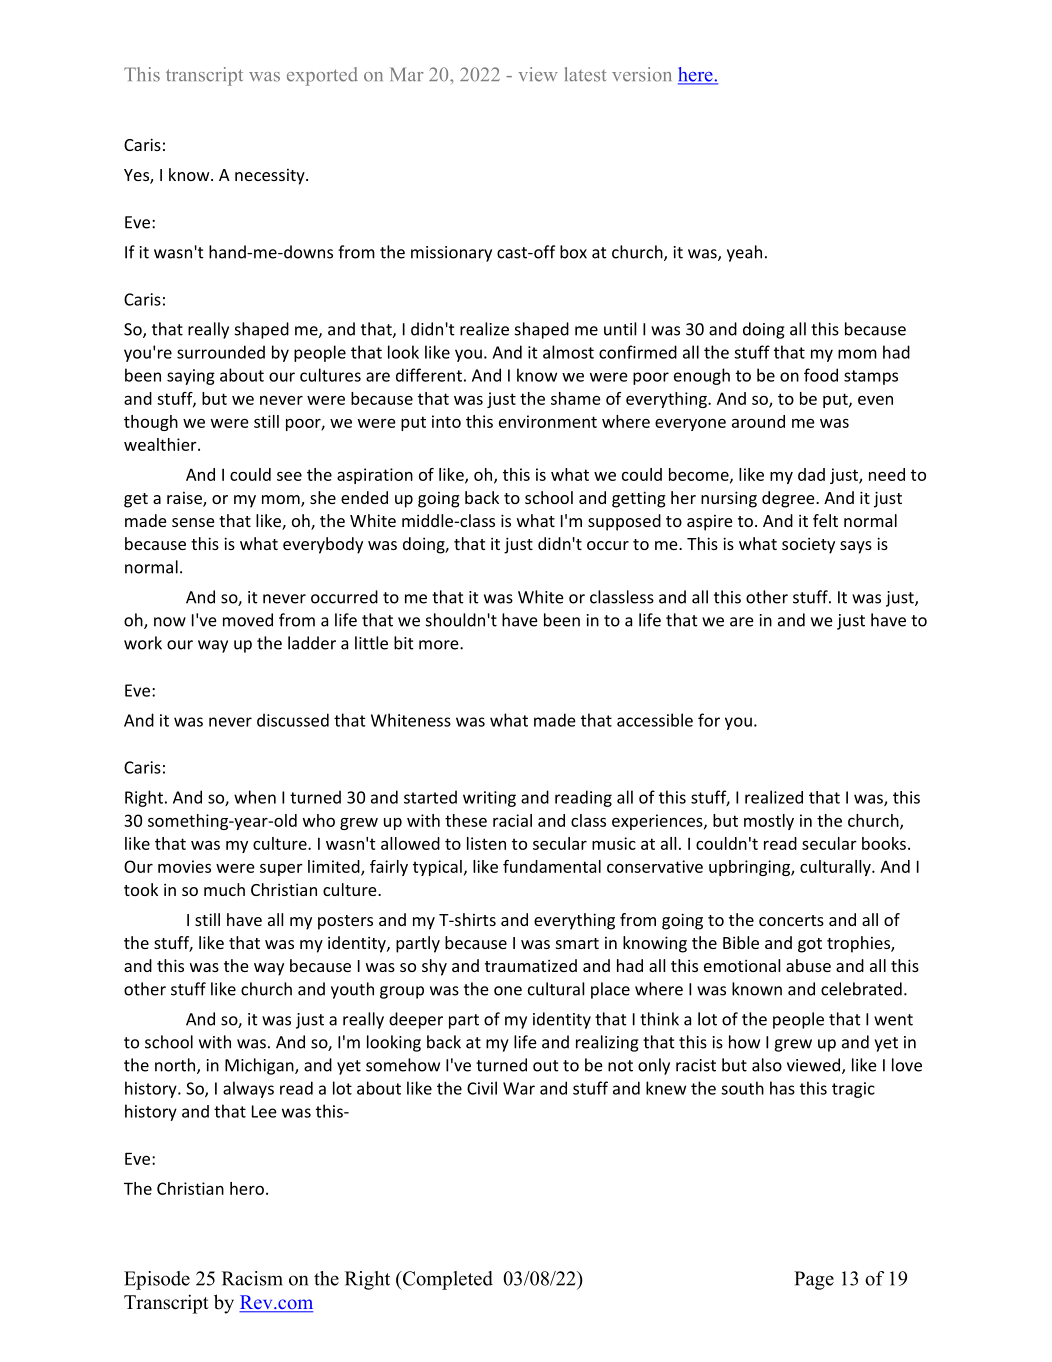 The width and height of the screenshot is (1052, 1362). I want to click on necessity, so click(271, 177).
